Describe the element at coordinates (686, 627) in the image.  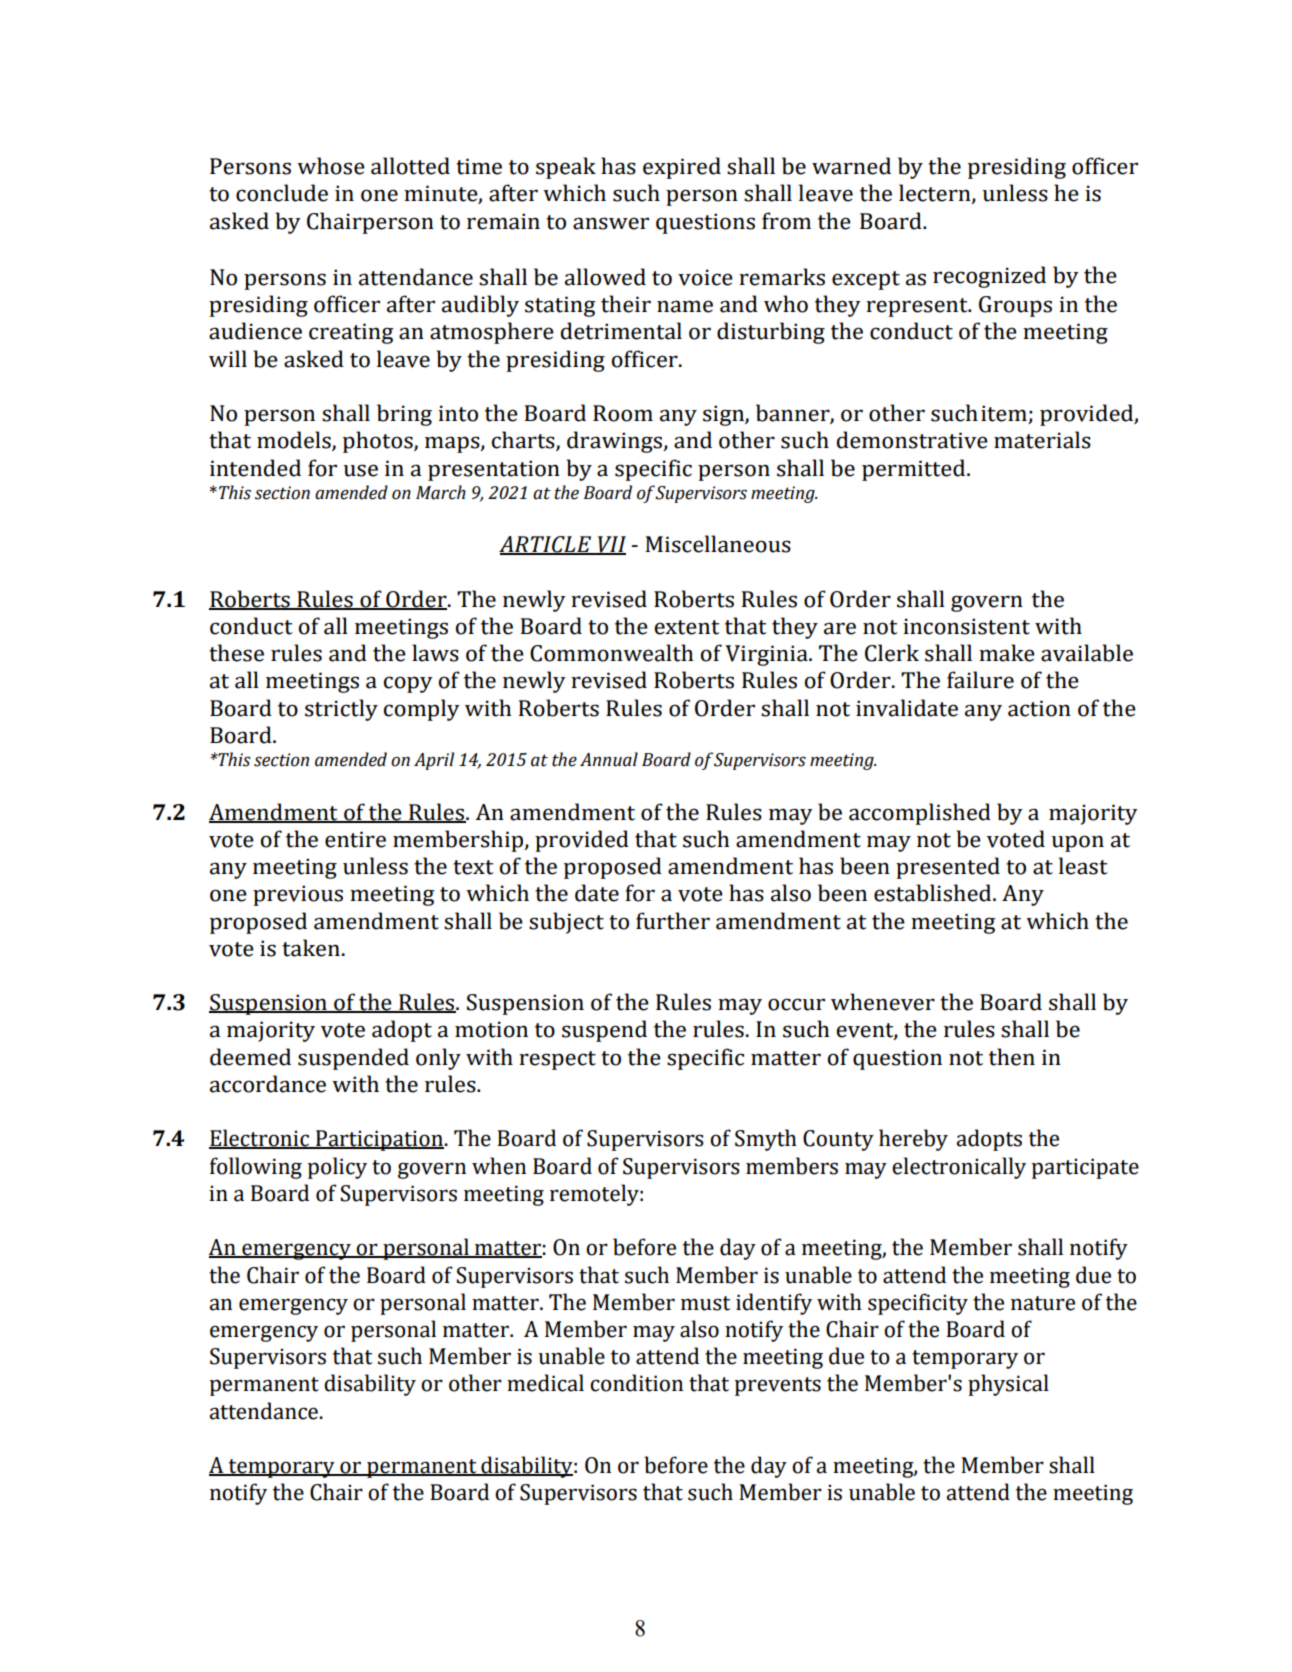
I see `extent` at that location.
